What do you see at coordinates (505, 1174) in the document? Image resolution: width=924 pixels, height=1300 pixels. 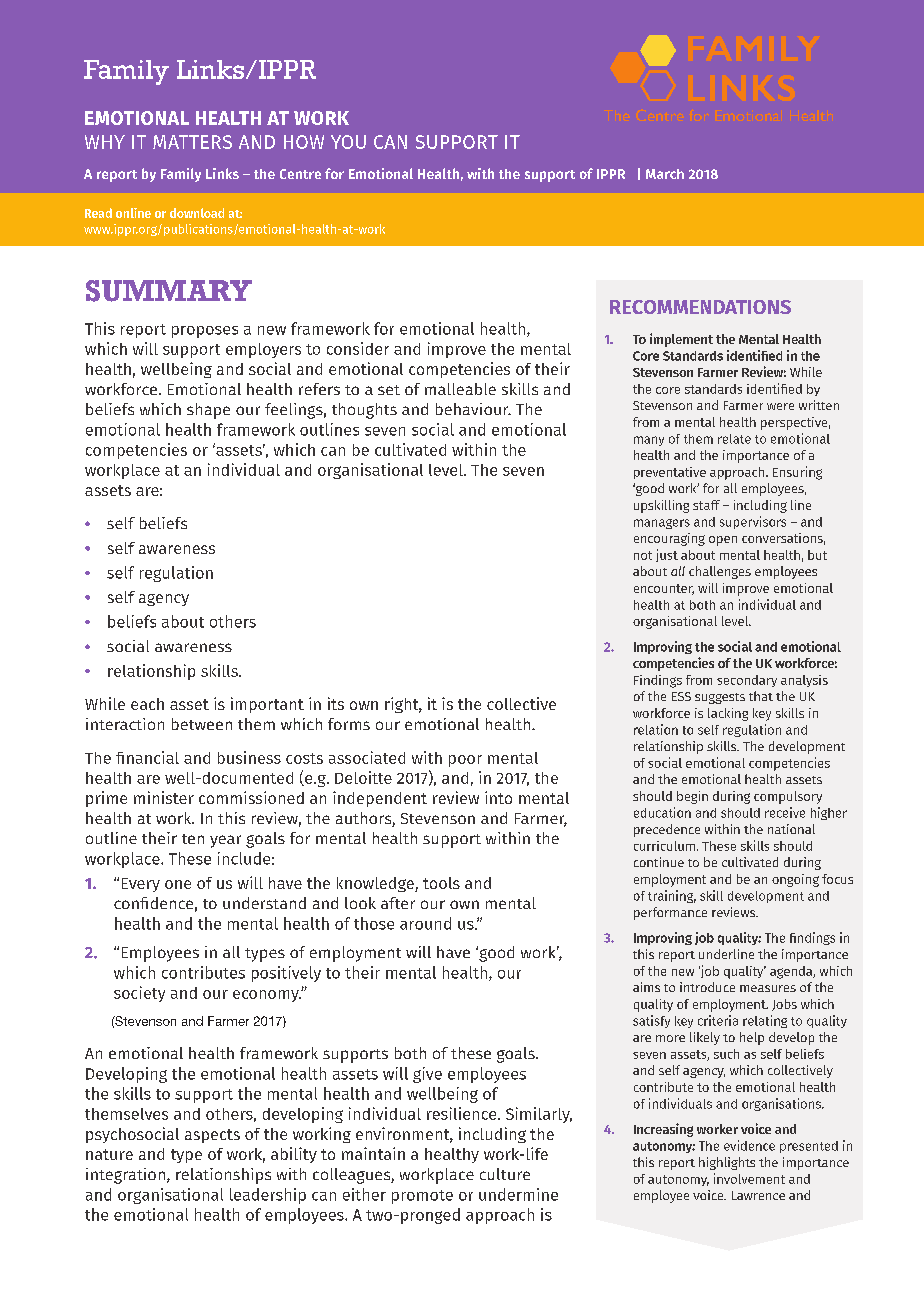 I see `culture` at bounding box center [505, 1174].
